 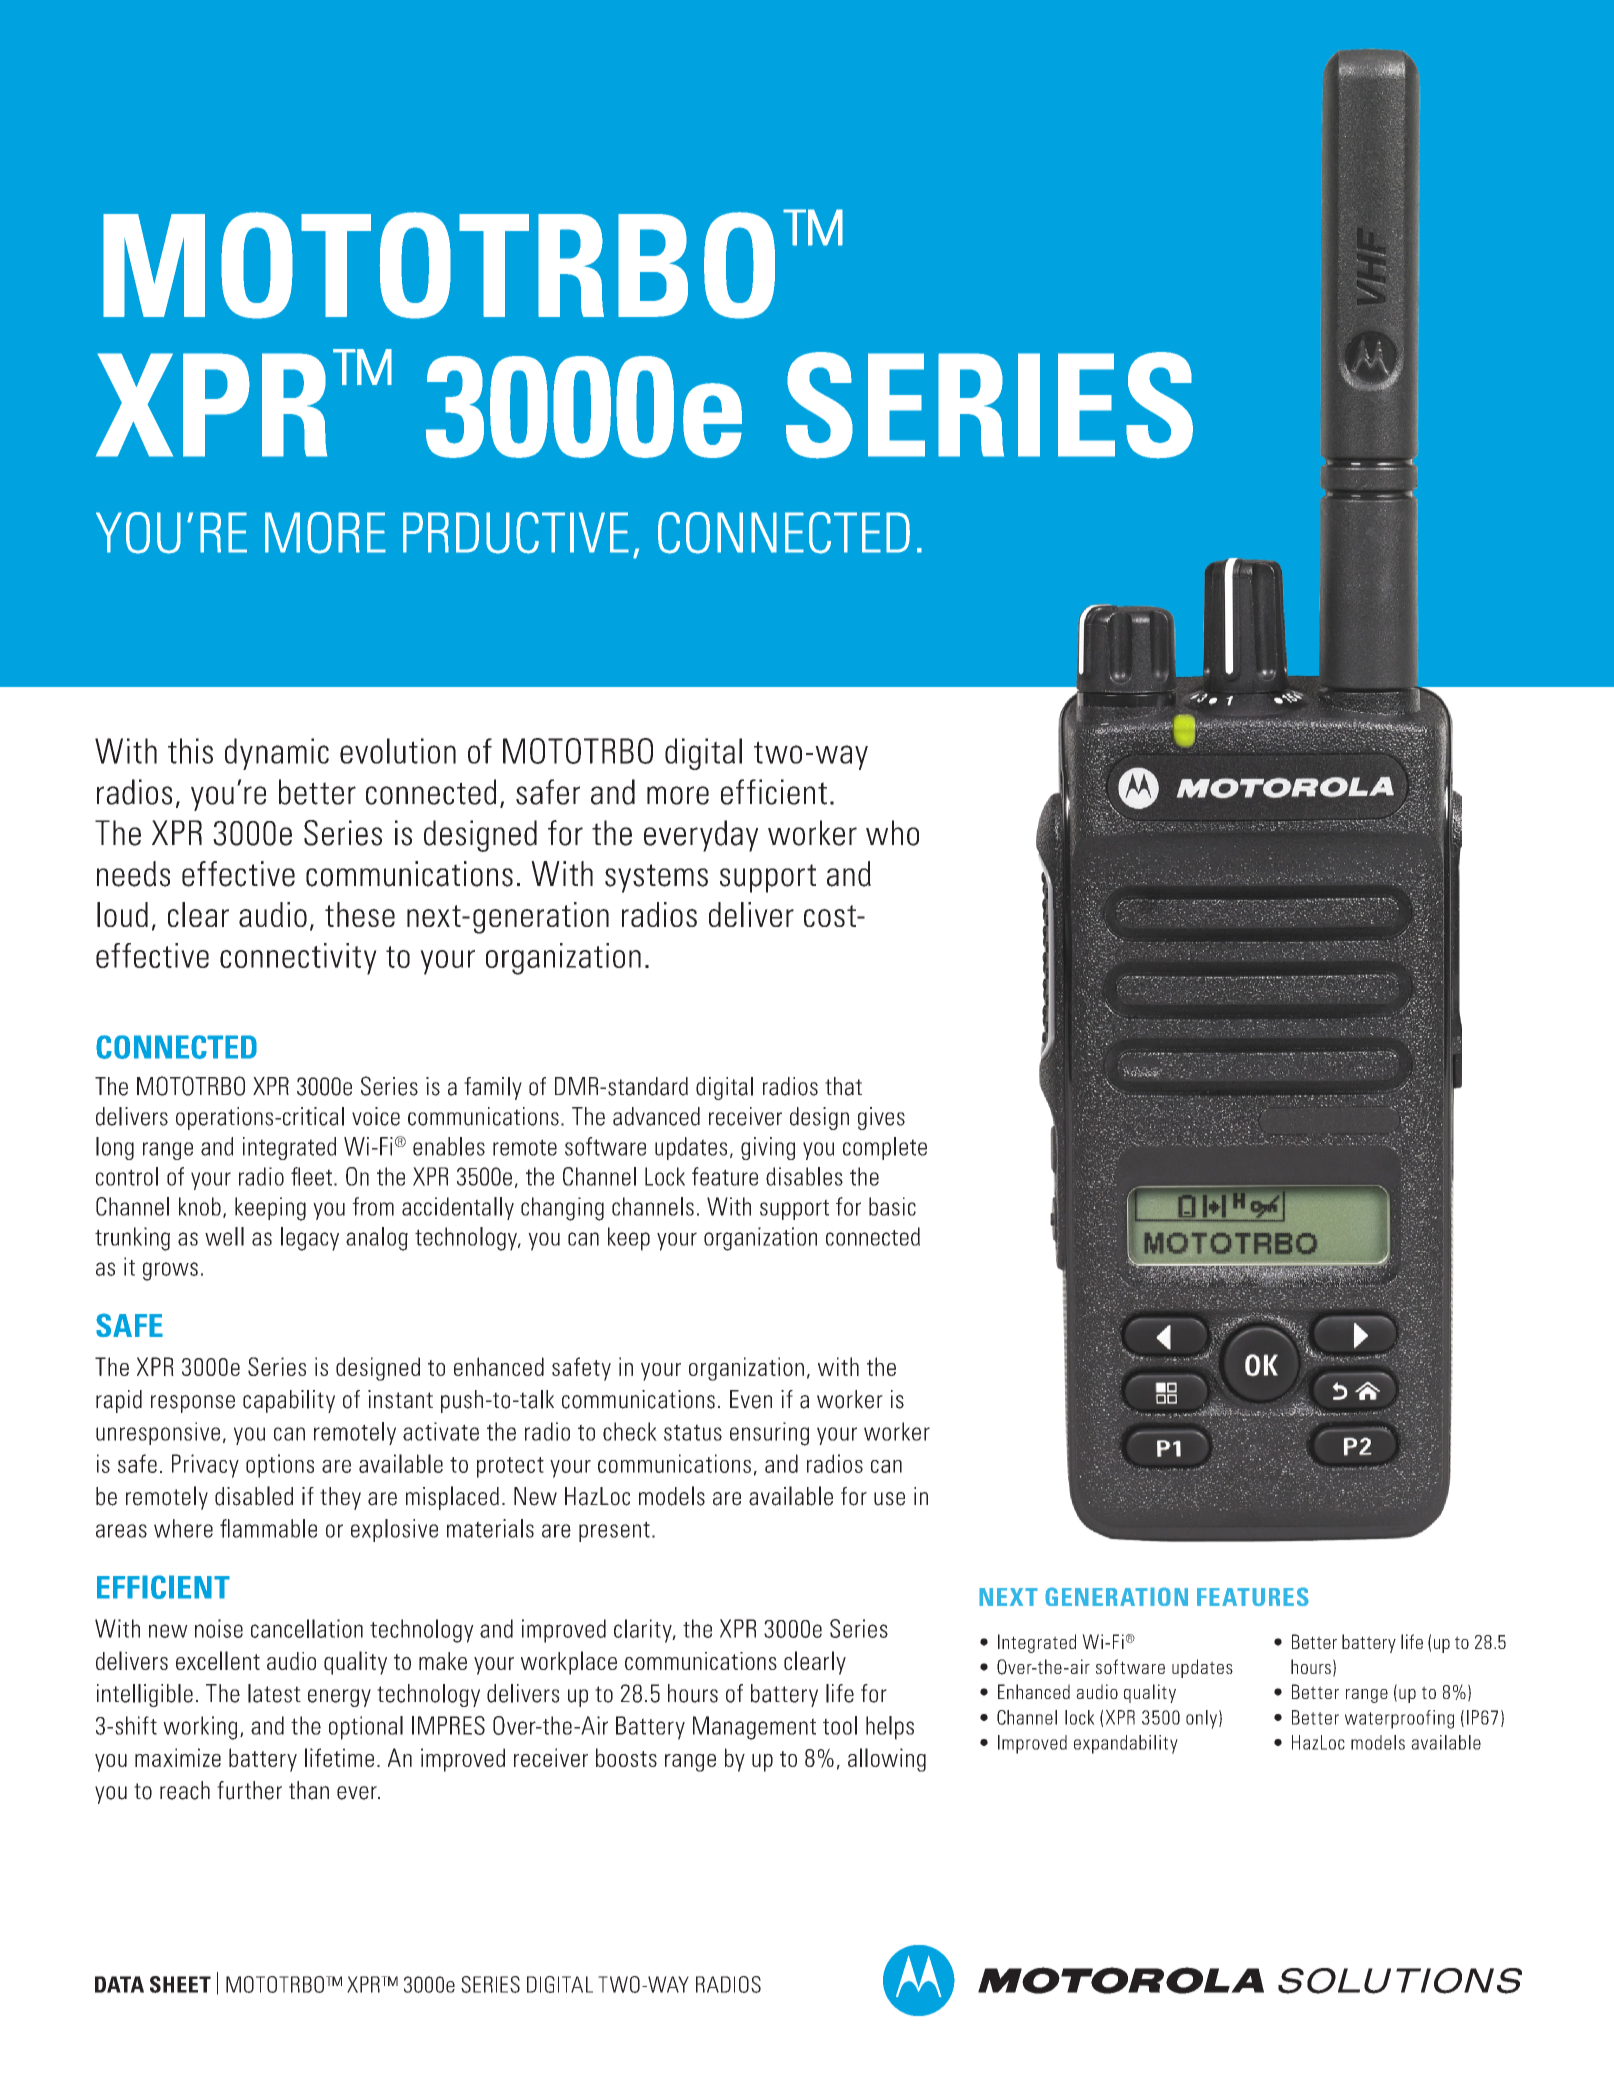 I want to click on use, so click(x=889, y=1499).
